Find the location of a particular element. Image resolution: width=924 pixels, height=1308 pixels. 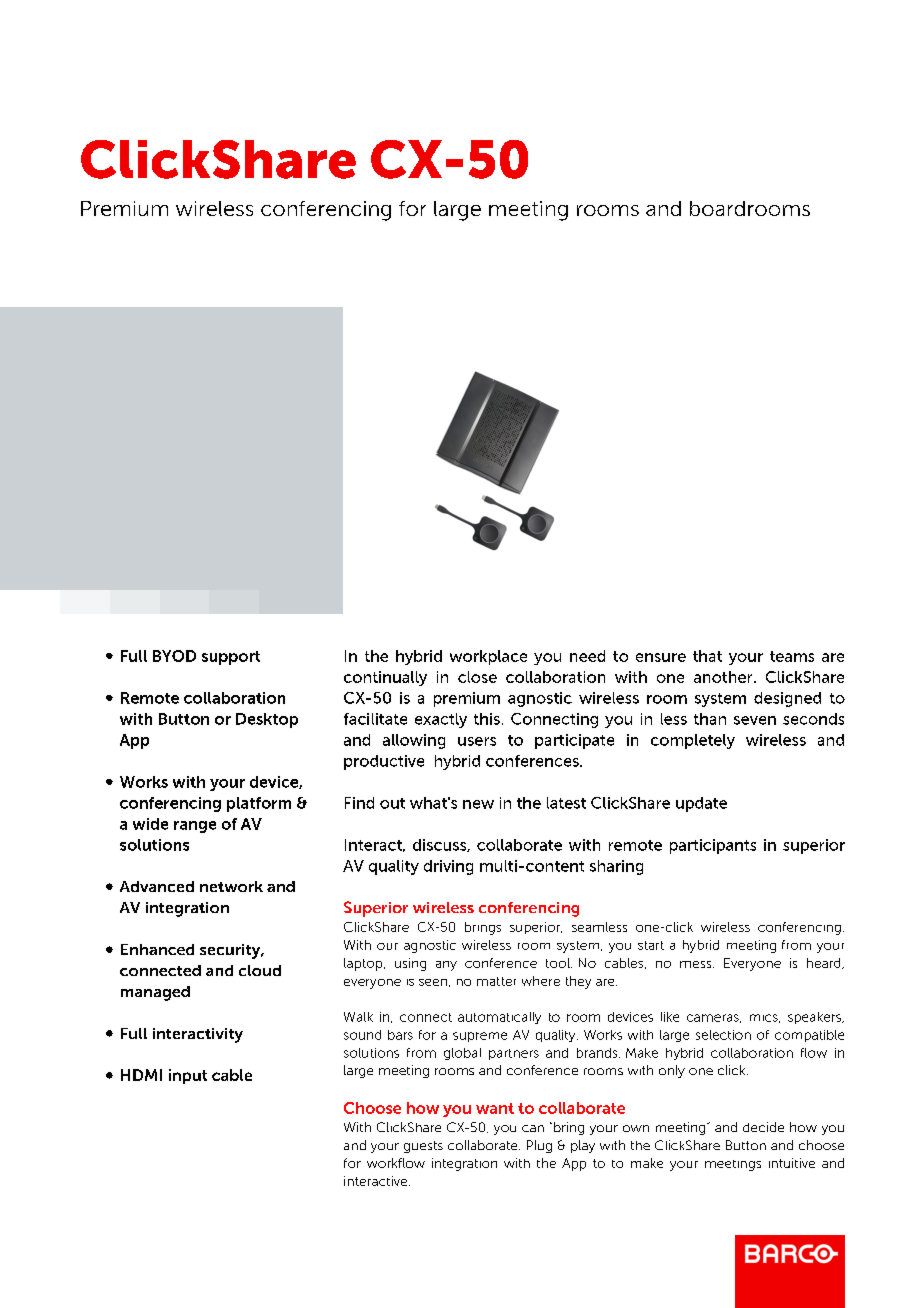

Plug is located at coordinates (539, 1146).
